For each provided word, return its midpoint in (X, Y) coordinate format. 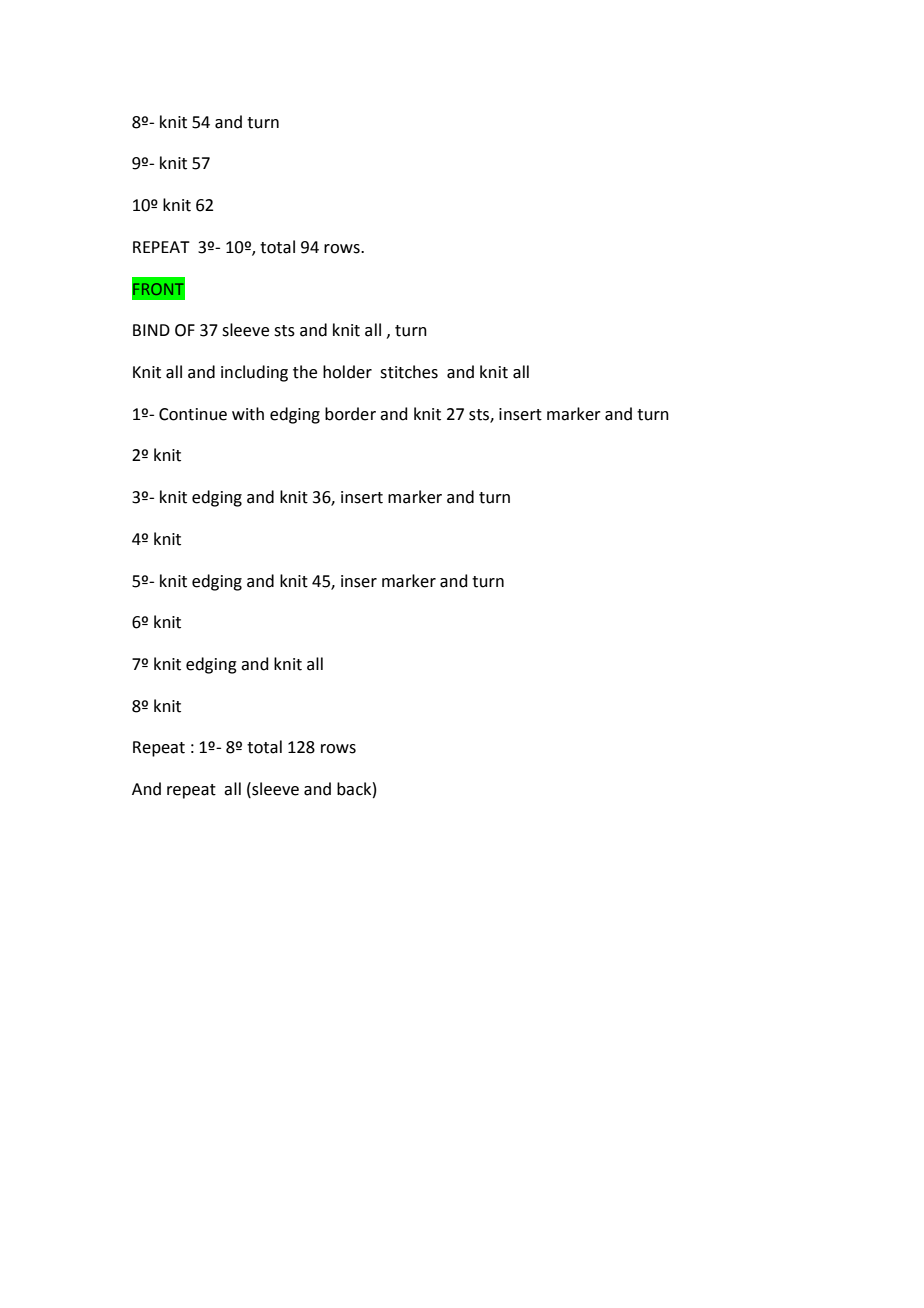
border (350, 414)
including (254, 373)
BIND (151, 330)
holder (347, 372)
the (305, 372)
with (248, 414)
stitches (409, 372)
